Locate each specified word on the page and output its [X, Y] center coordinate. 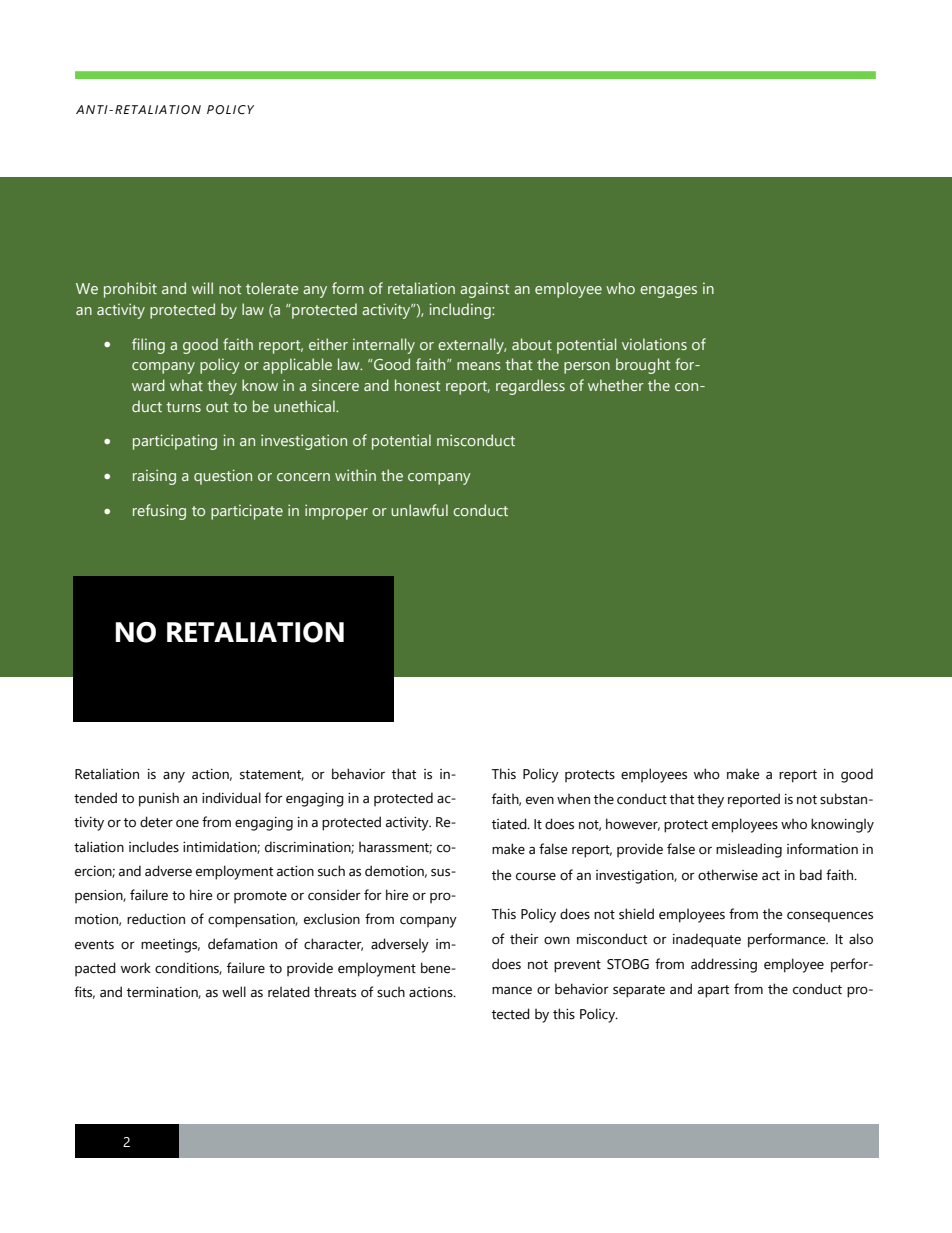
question [223, 477]
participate [247, 512]
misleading [749, 850]
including [461, 311]
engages [668, 292]
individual [231, 798]
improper [336, 512]
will [202, 288]
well [234, 992]
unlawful [419, 510]
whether [616, 385]
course [536, 876]
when [573, 799]
